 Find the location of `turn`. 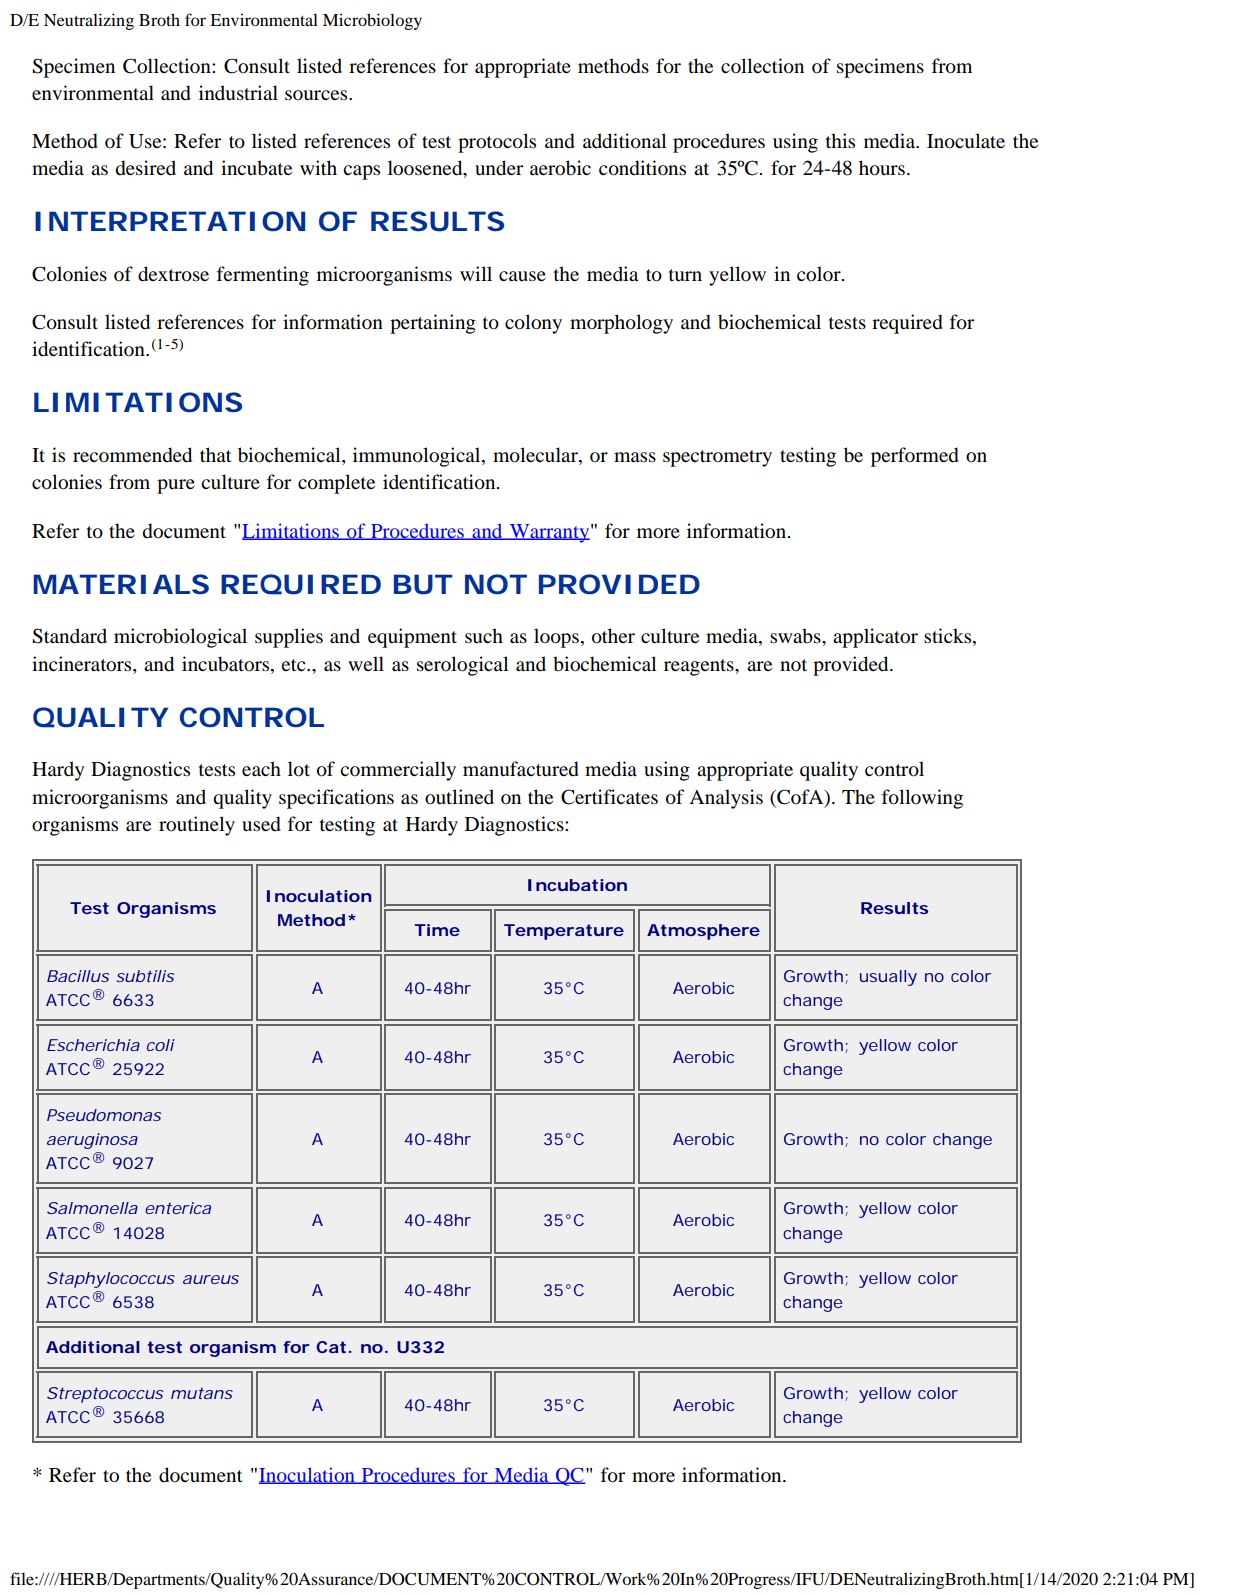

turn is located at coordinates (685, 275).
